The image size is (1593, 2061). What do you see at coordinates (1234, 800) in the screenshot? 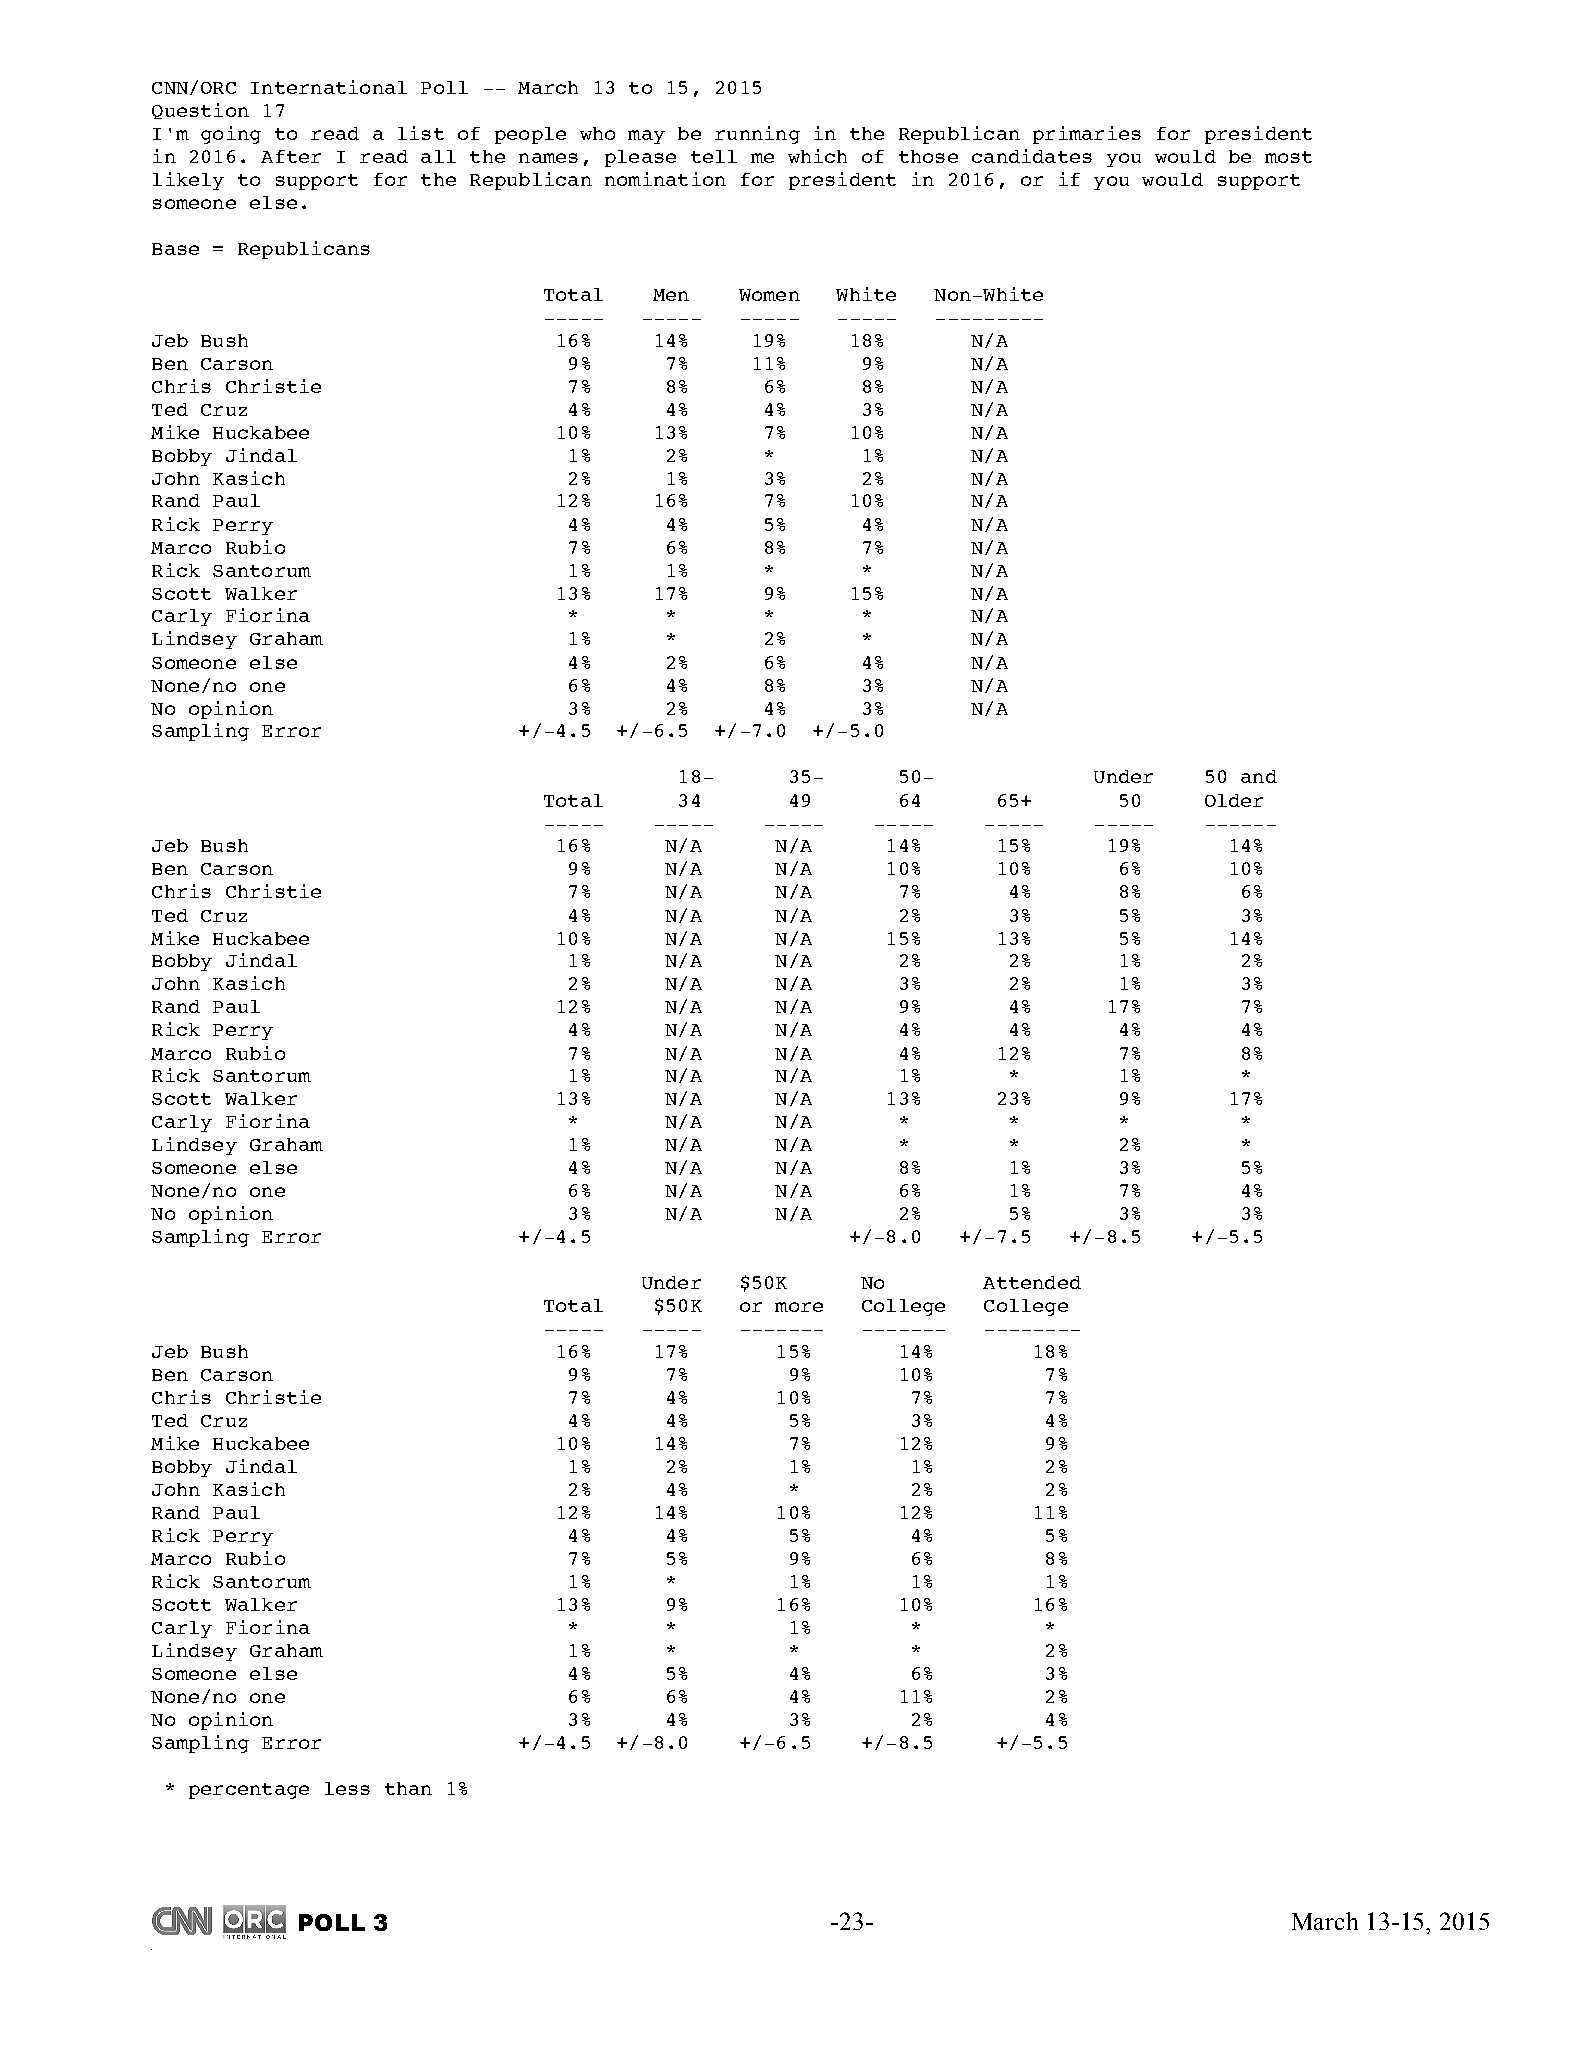
I see `Older` at bounding box center [1234, 800].
